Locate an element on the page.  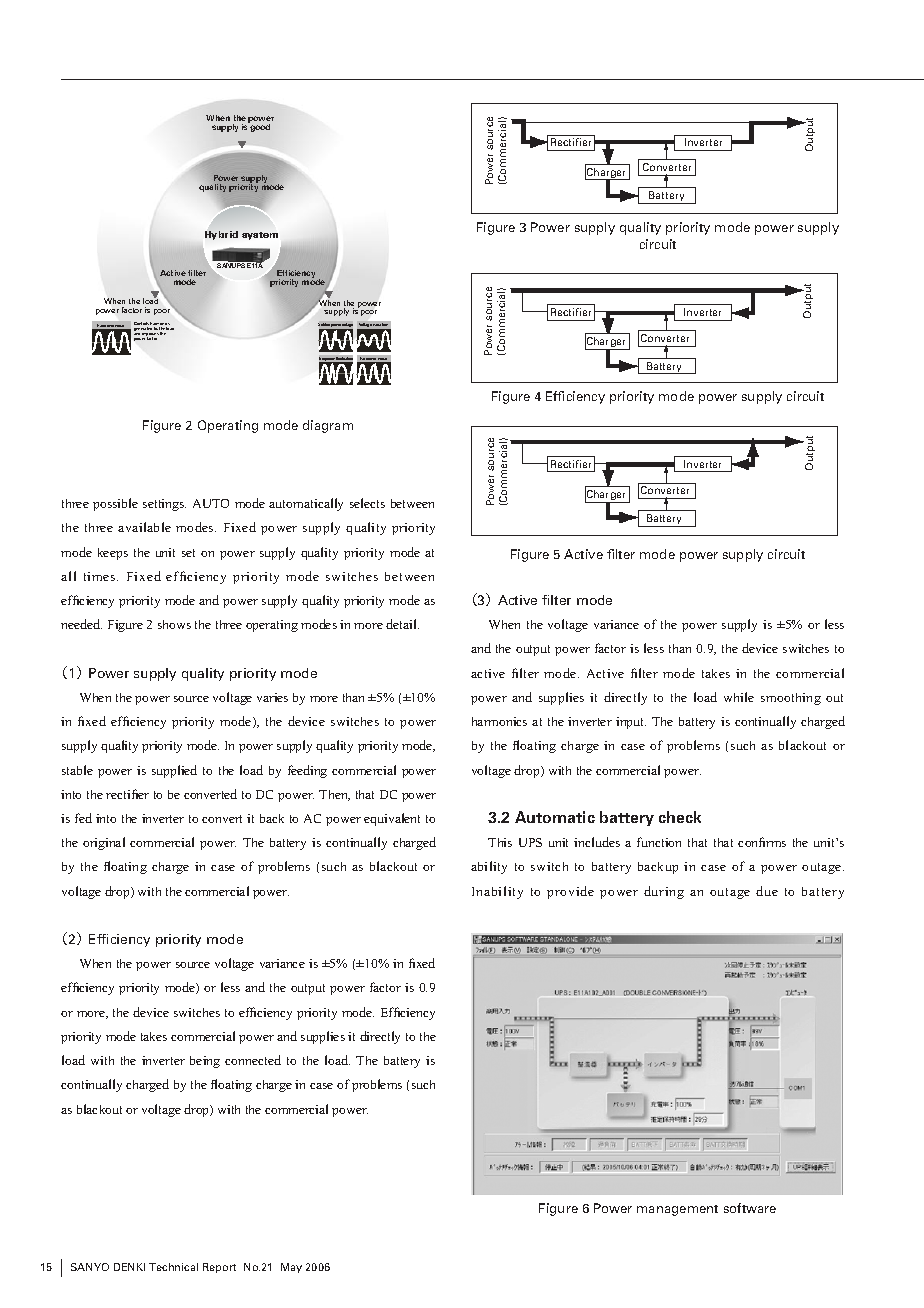
May is located at coordinates (291, 1268).
